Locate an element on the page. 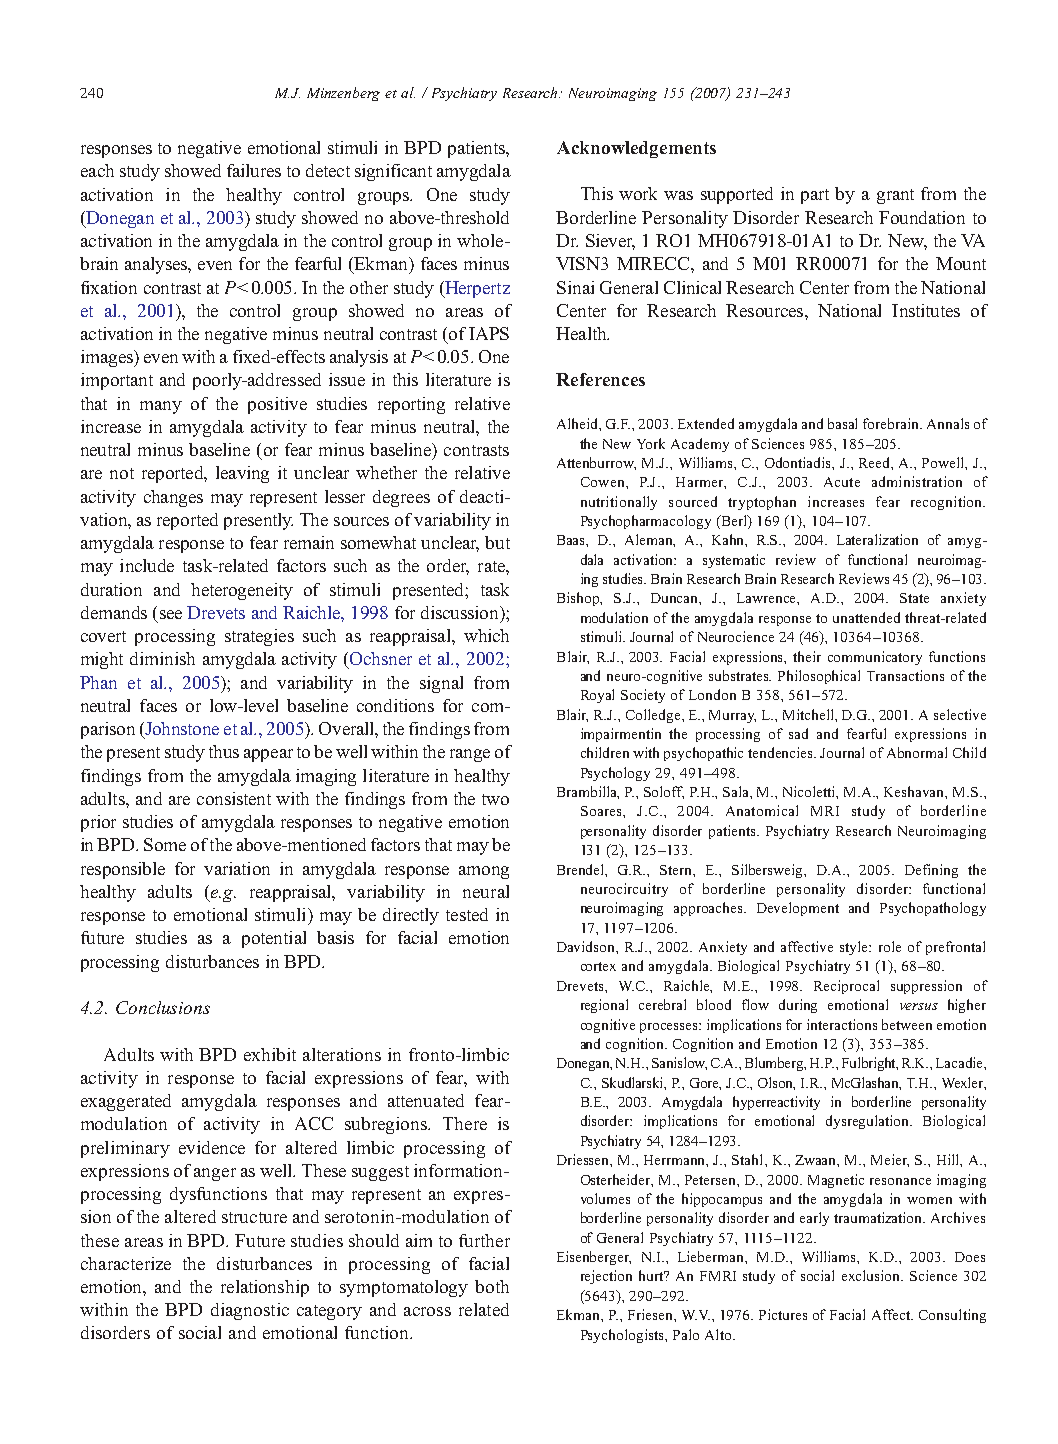  Abnormal is located at coordinates (917, 752).
